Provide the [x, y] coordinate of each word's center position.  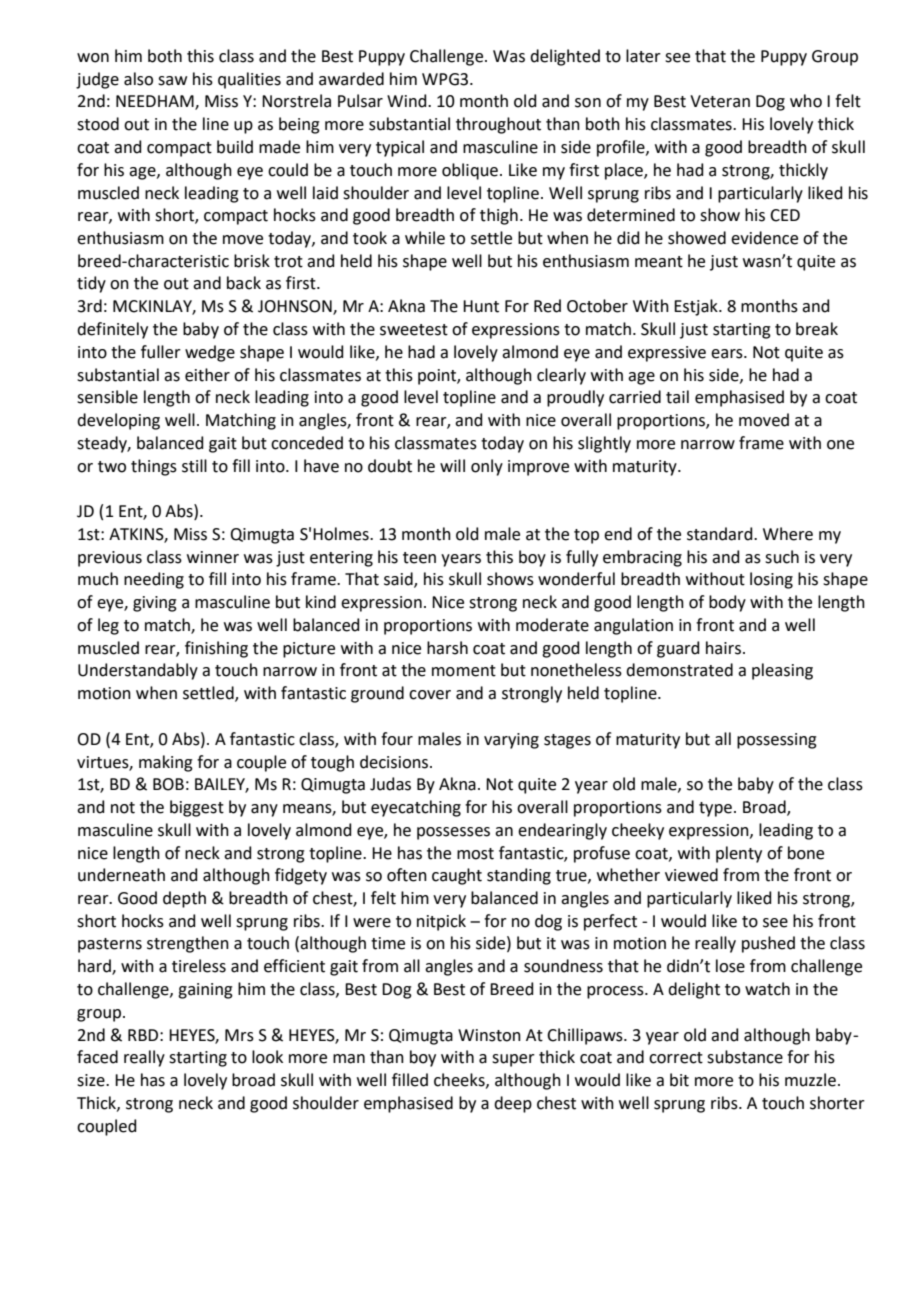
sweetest [414, 330]
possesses [453, 833]
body [727, 603]
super [513, 1060]
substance [745, 1057]
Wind [408, 101]
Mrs [239, 1035]
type [715, 809]
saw [172, 81]
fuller [161, 352]
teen [419, 558]
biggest [197, 808]
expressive [667, 354]
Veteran [720, 101]
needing [154, 580]
